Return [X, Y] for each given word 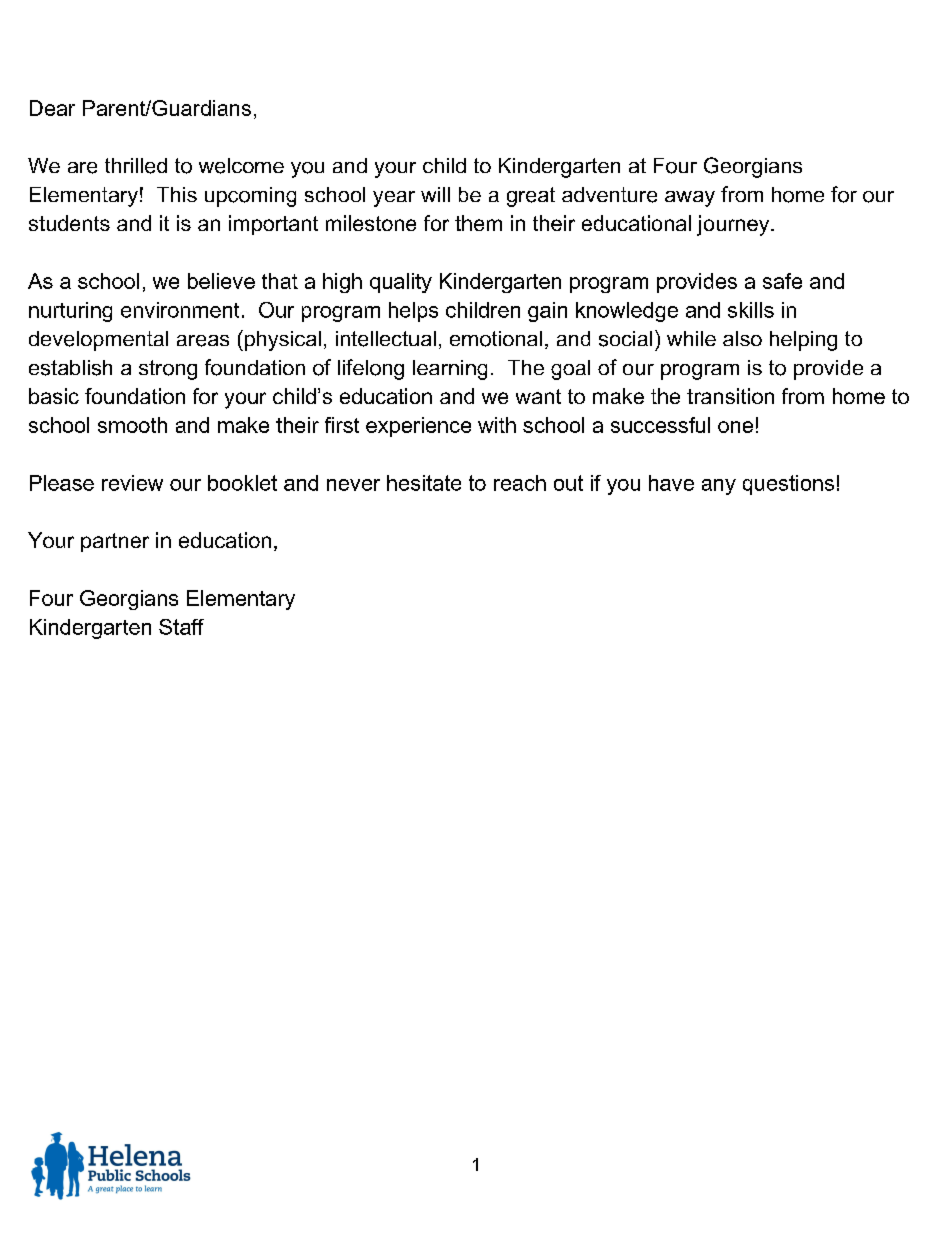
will [435, 194]
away [690, 199]
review [132, 483]
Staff [181, 627]
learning [450, 370]
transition [730, 396]
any [719, 487]
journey [734, 225]
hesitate [424, 483]
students [69, 223]
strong [168, 370]
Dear [52, 108]
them [478, 223]
